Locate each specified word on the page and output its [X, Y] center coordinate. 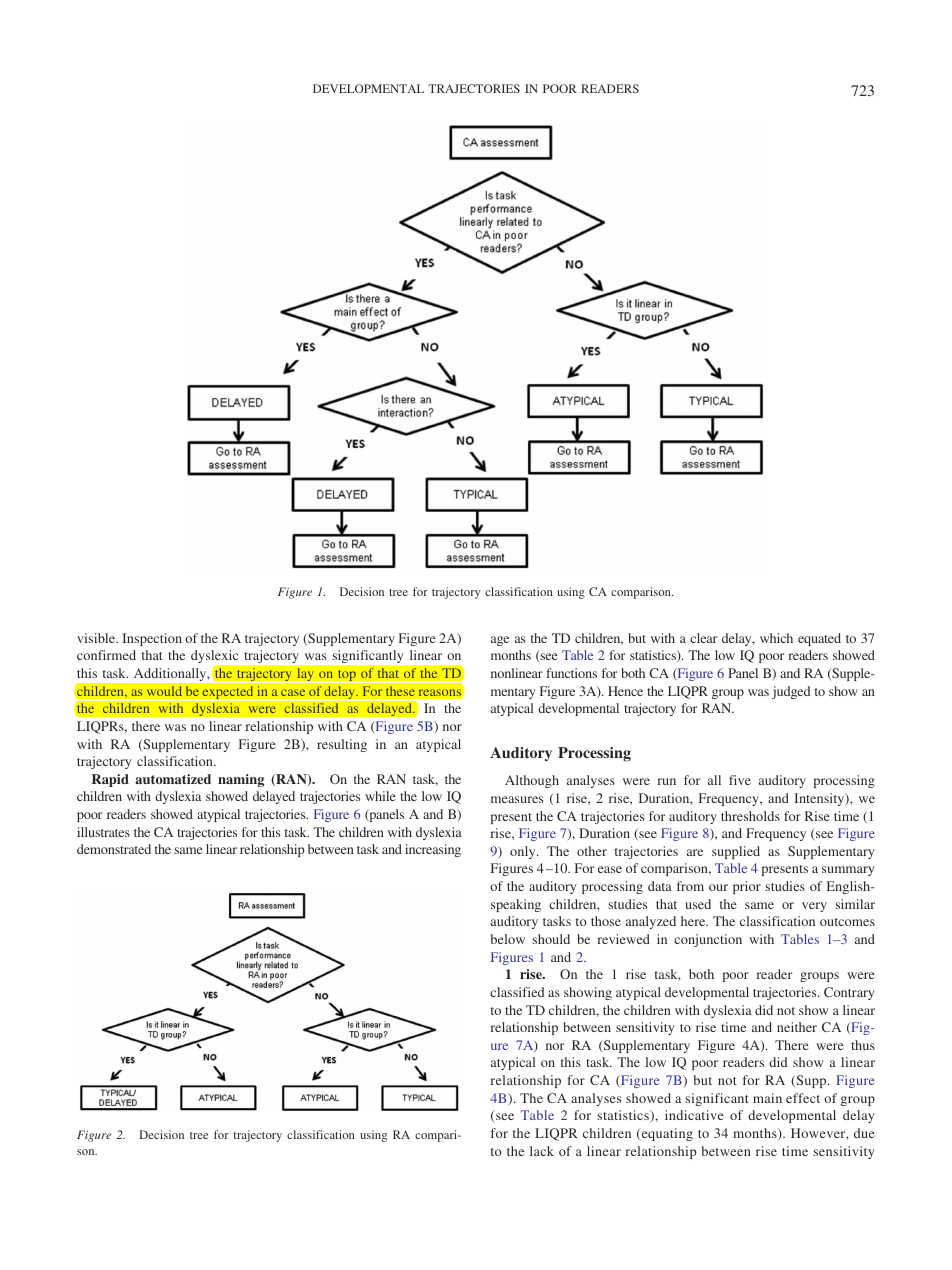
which [776, 638]
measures [517, 799]
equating [666, 1134]
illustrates [103, 832]
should [551, 939]
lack [542, 1151]
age [500, 641]
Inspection [152, 639]
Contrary [849, 993]
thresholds [750, 816]
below [507, 939]
